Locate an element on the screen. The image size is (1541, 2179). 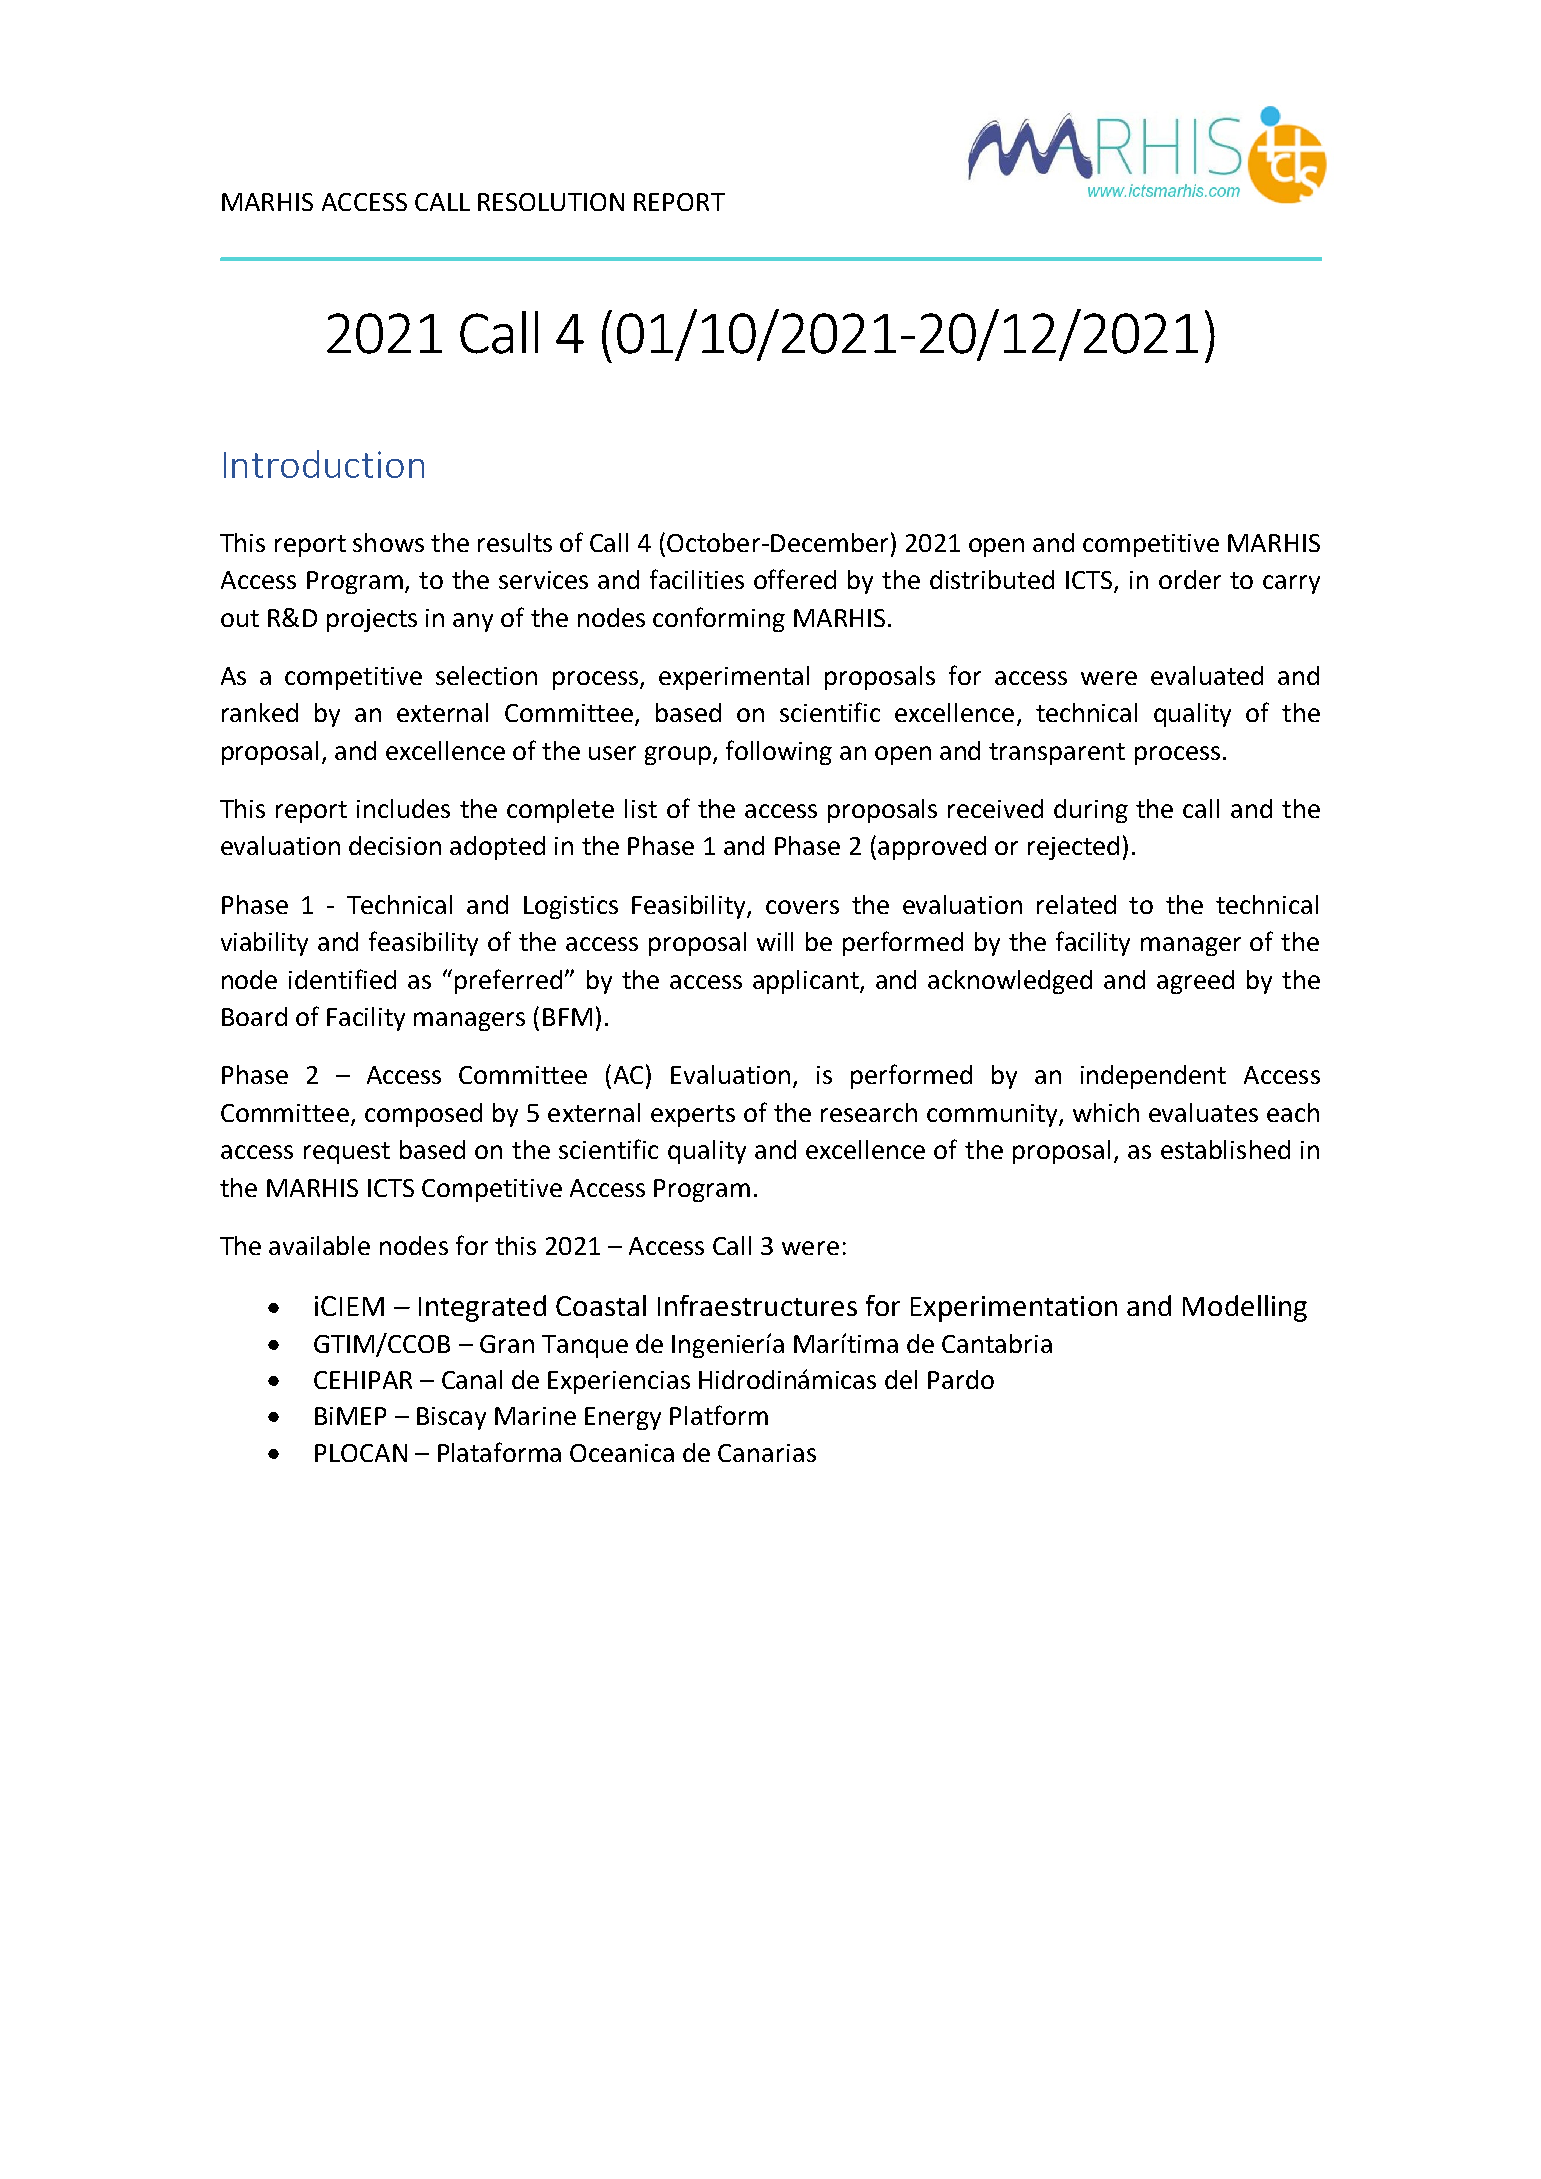
experts is located at coordinates (693, 1116).
